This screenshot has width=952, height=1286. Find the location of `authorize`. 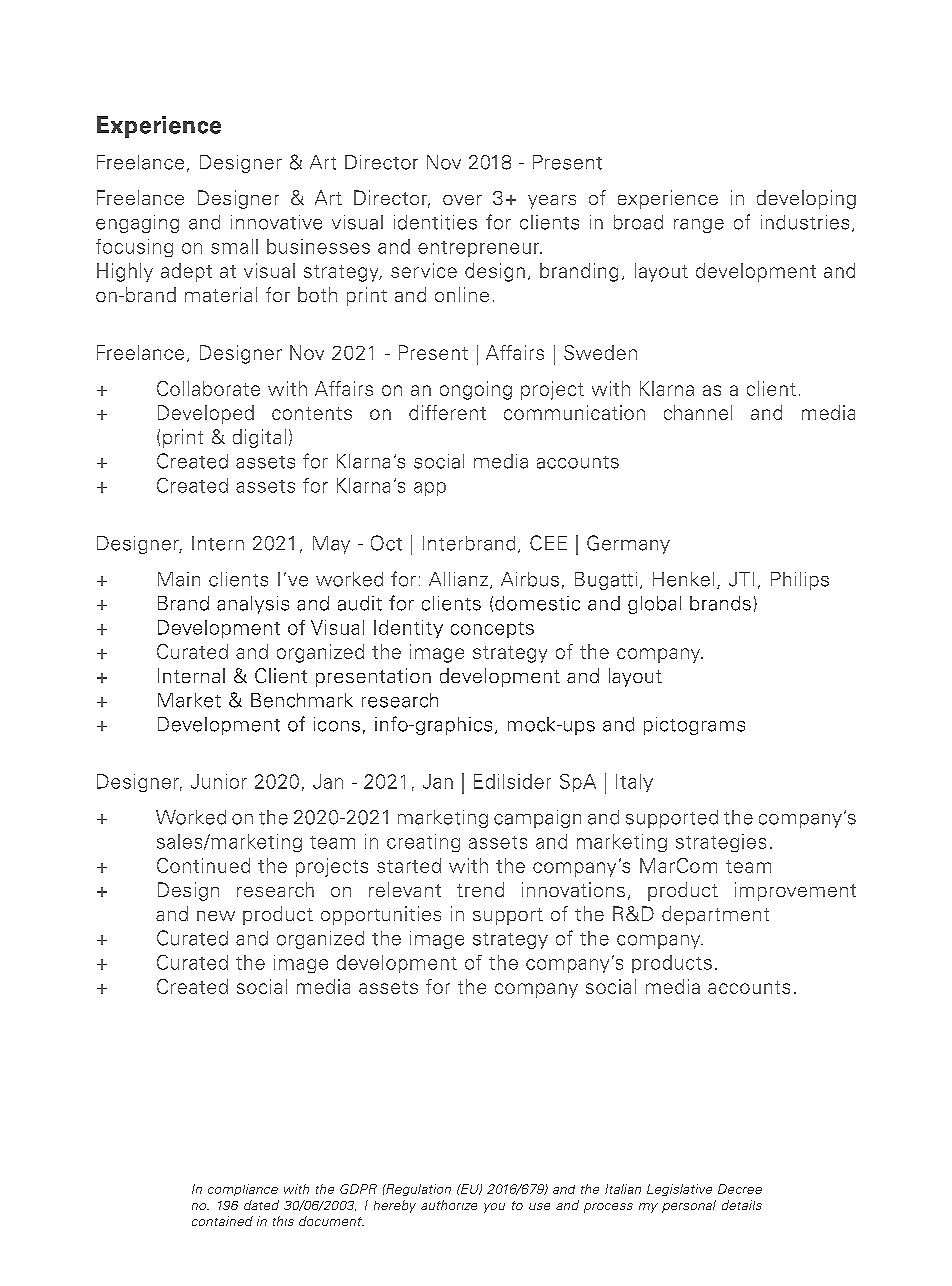

authorize is located at coordinates (449, 1205).
